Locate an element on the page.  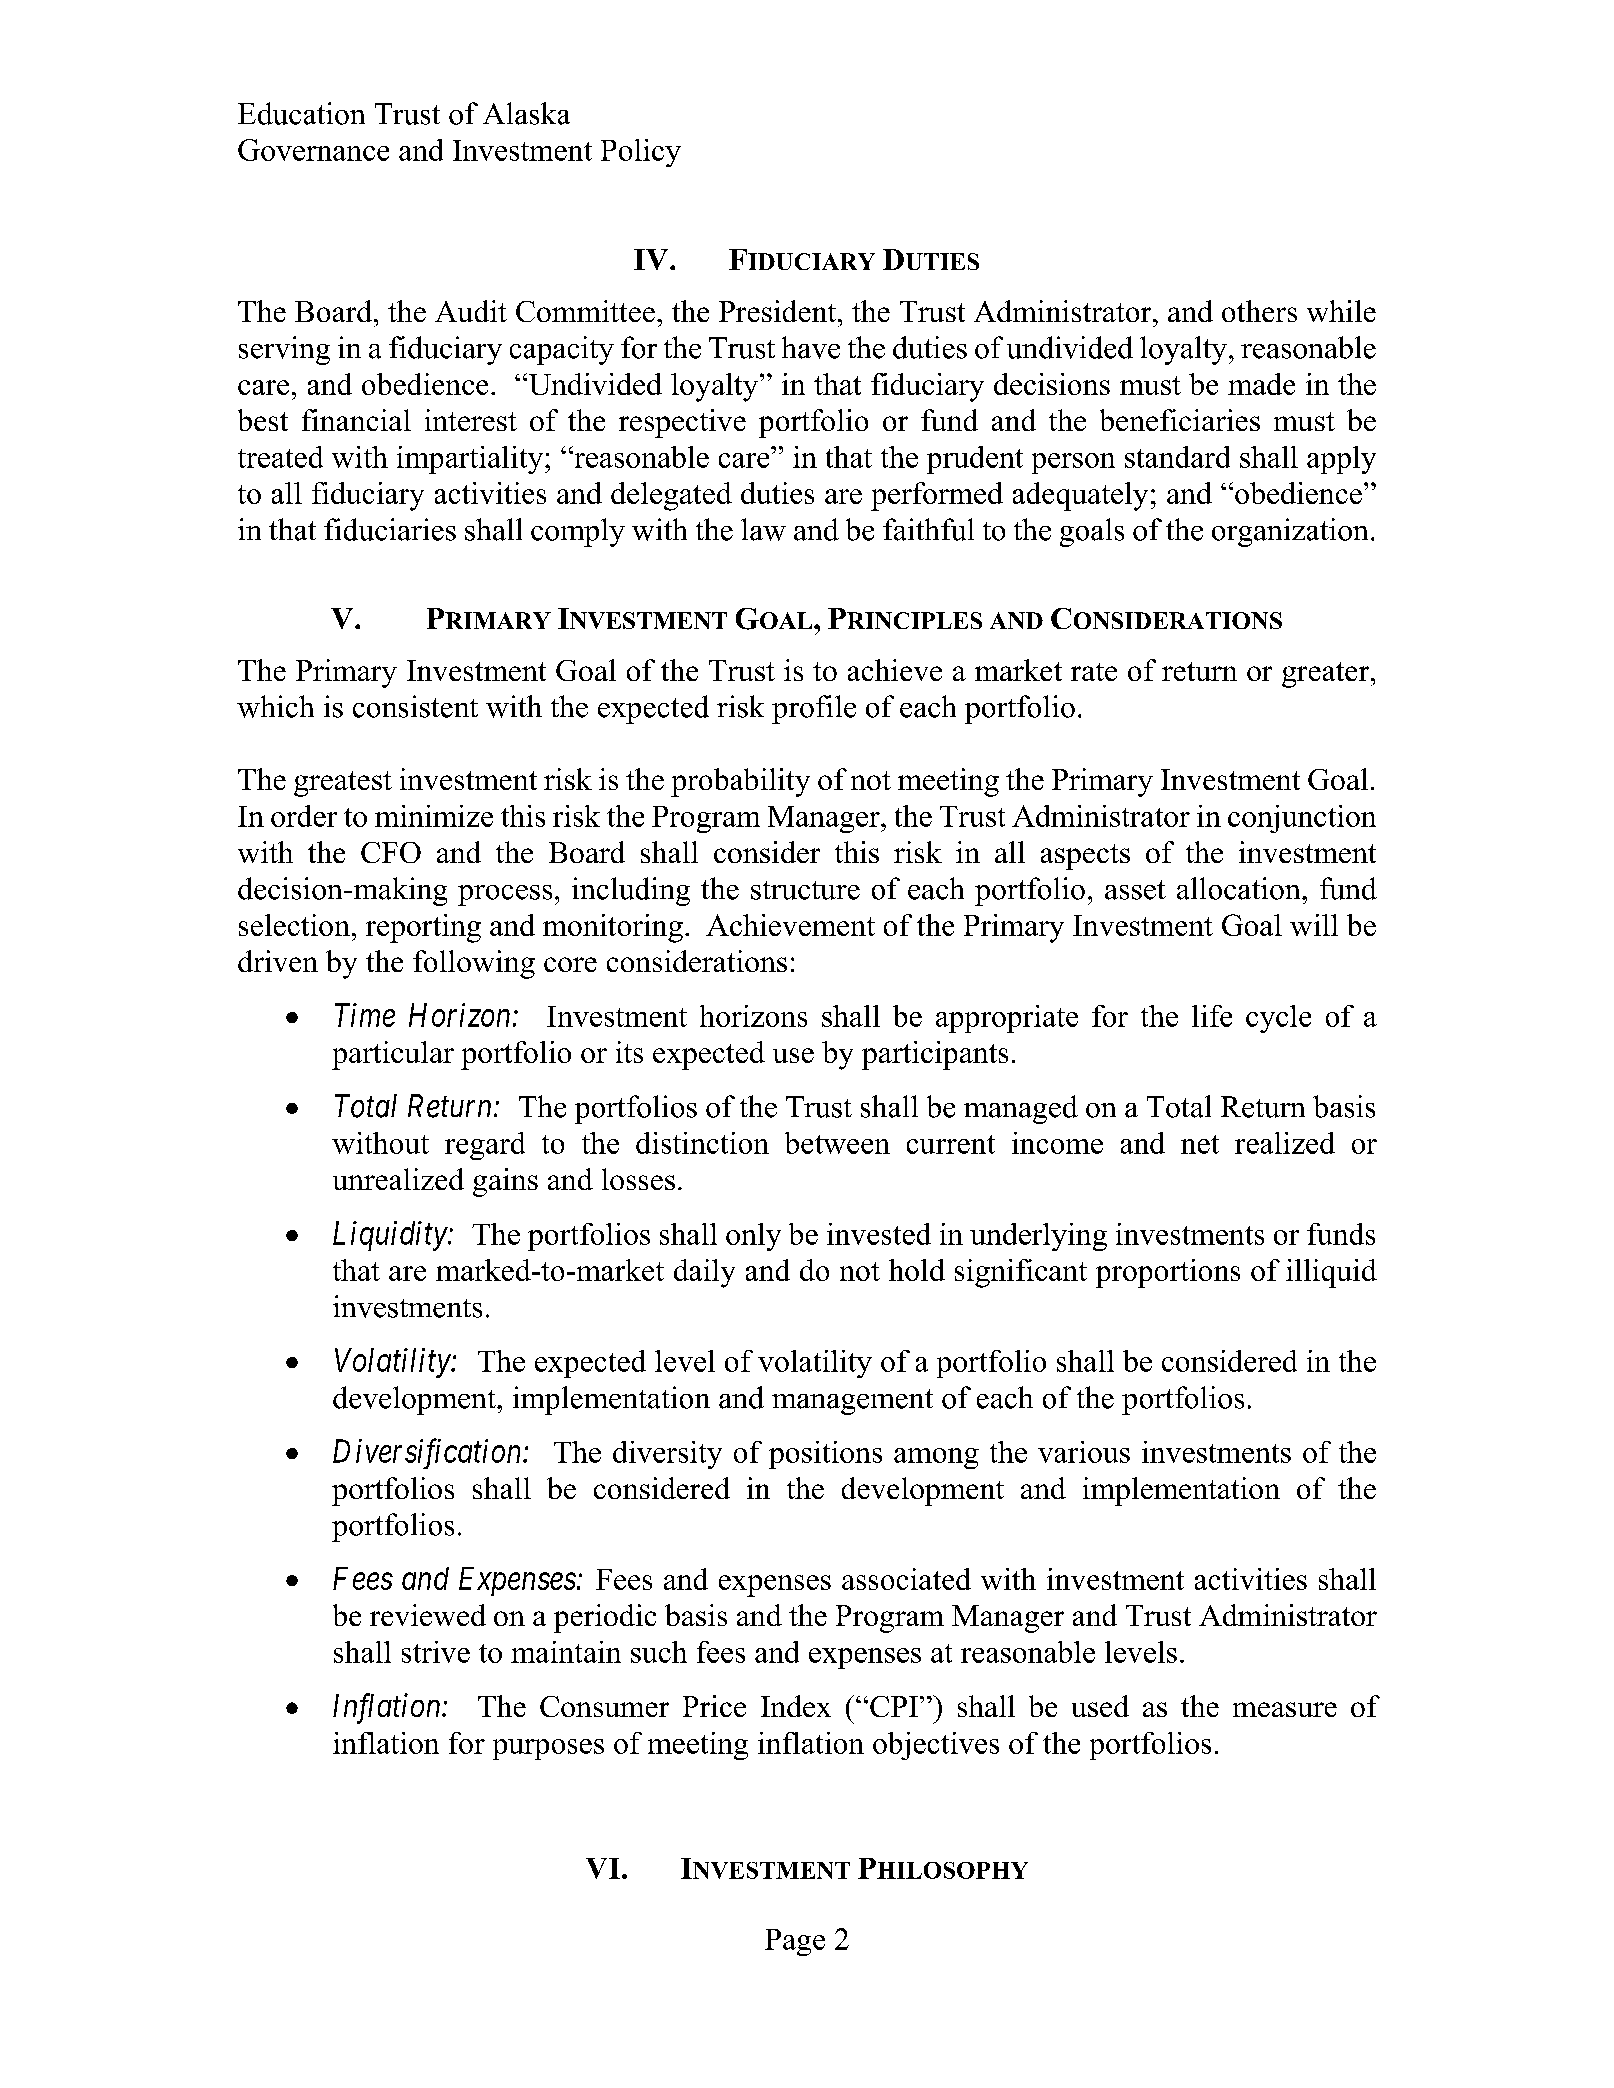
others is located at coordinates (1259, 311).
